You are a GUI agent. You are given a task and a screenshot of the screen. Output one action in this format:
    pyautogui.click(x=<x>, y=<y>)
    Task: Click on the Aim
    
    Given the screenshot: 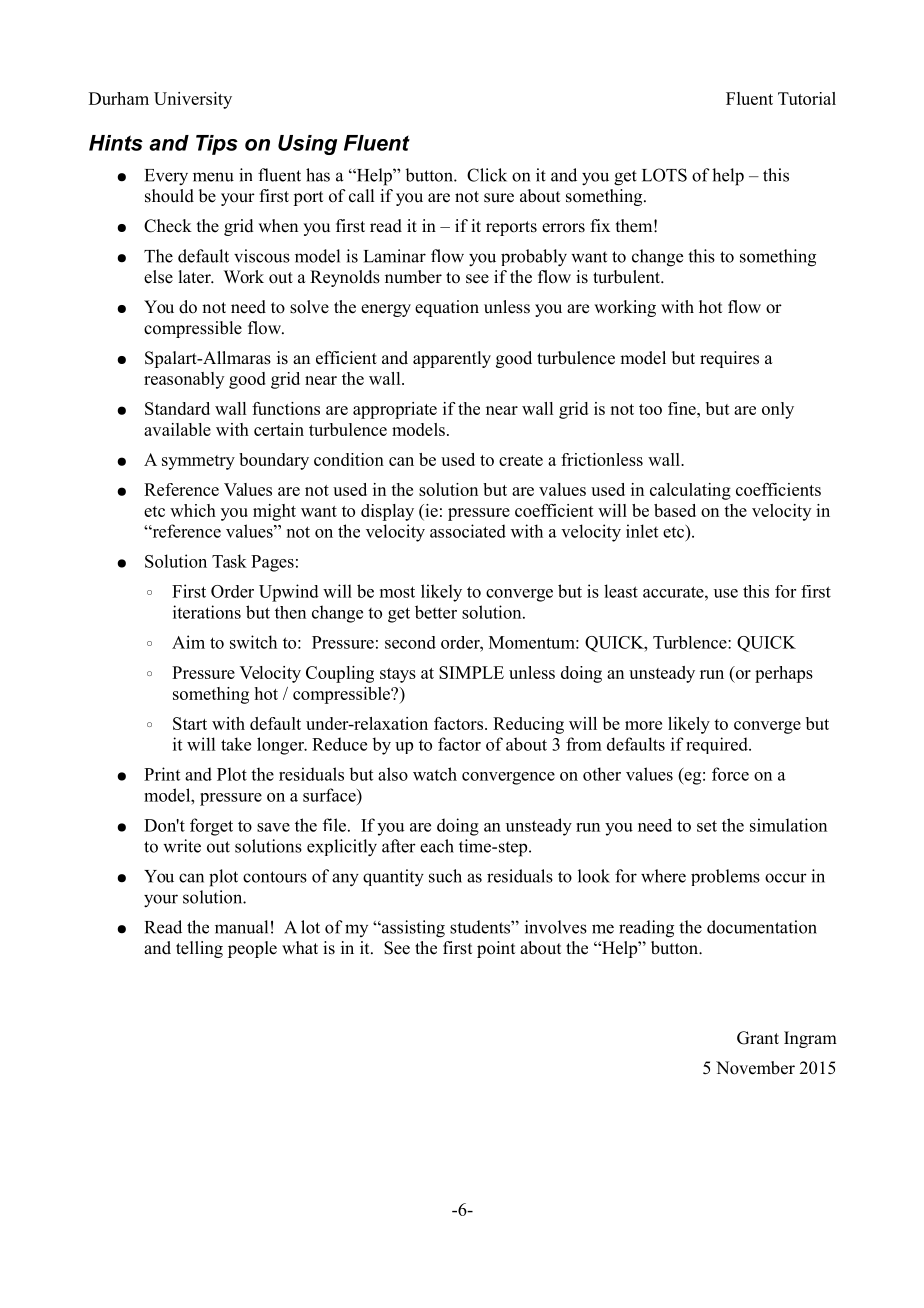 What is the action you would take?
    pyautogui.click(x=188, y=642)
